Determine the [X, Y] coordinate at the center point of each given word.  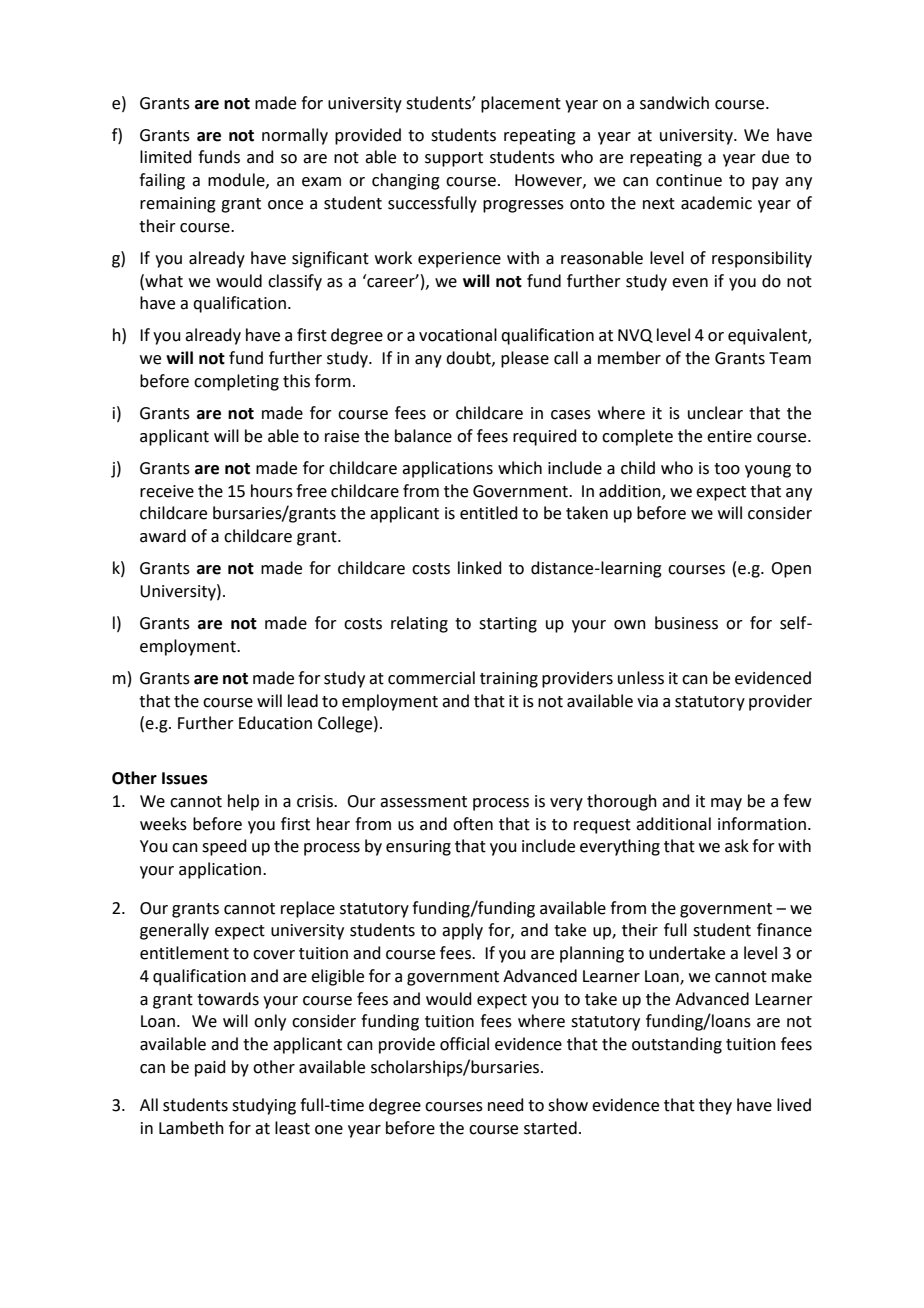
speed [224, 847]
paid [210, 1068]
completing [236, 382]
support [454, 159]
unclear [715, 413]
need [506, 1105]
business [686, 623]
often [473, 824]
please [525, 359]
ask [737, 846]
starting [508, 625]
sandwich [674, 103]
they [715, 1106]
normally [295, 136]
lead [303, 701]
